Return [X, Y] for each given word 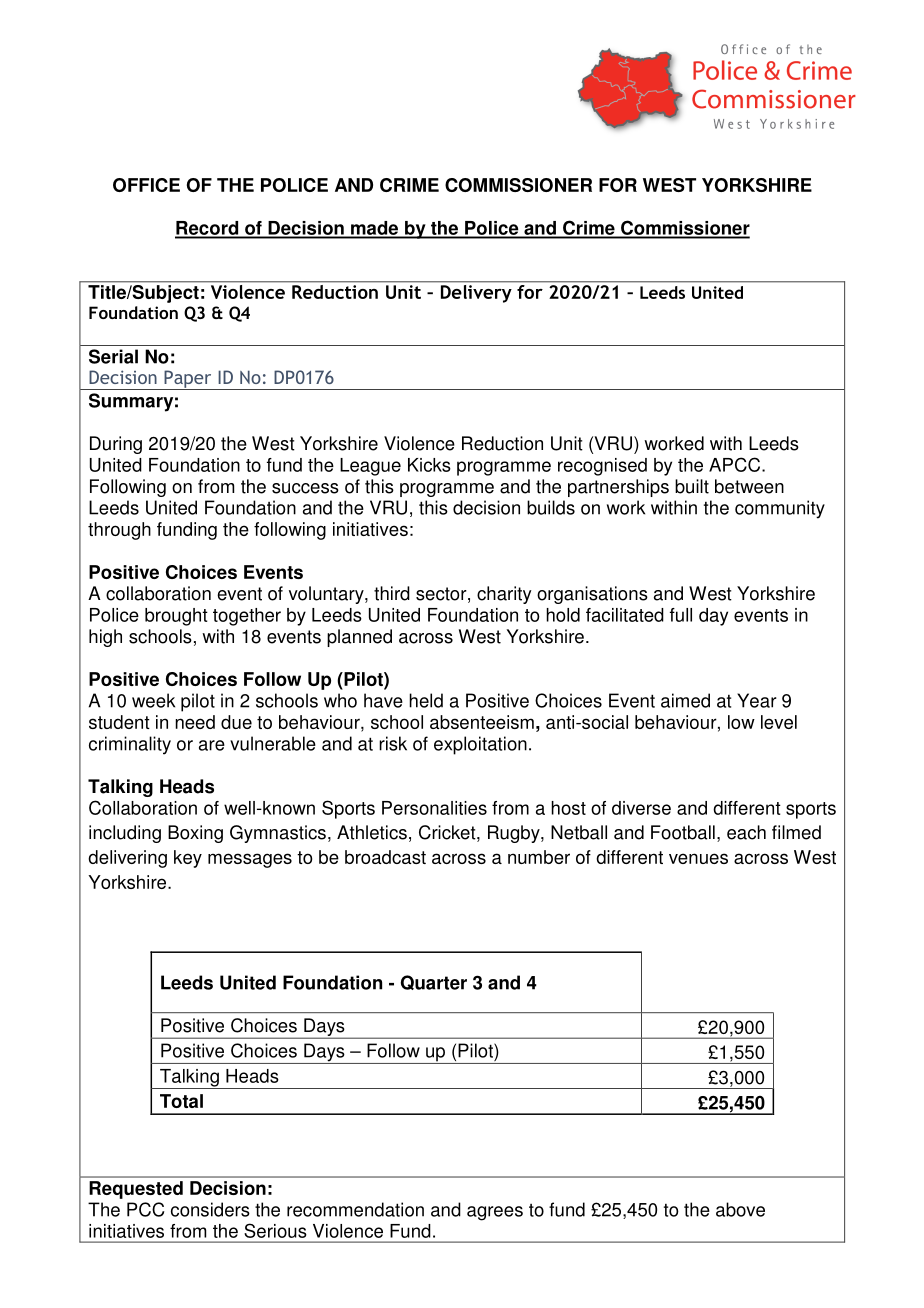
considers [210, 1209]
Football [683, 832]
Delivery [476, 292]
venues [698, 858]
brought [176, 617]
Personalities [434, 808]
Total [181, 1101]
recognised [602, 467]
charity [504, 595]
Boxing [195, 834]
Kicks [429, 465]
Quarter [434, 982]
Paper [188, 380]
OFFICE [146, 185]
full [681, 615]
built [692, 486]
